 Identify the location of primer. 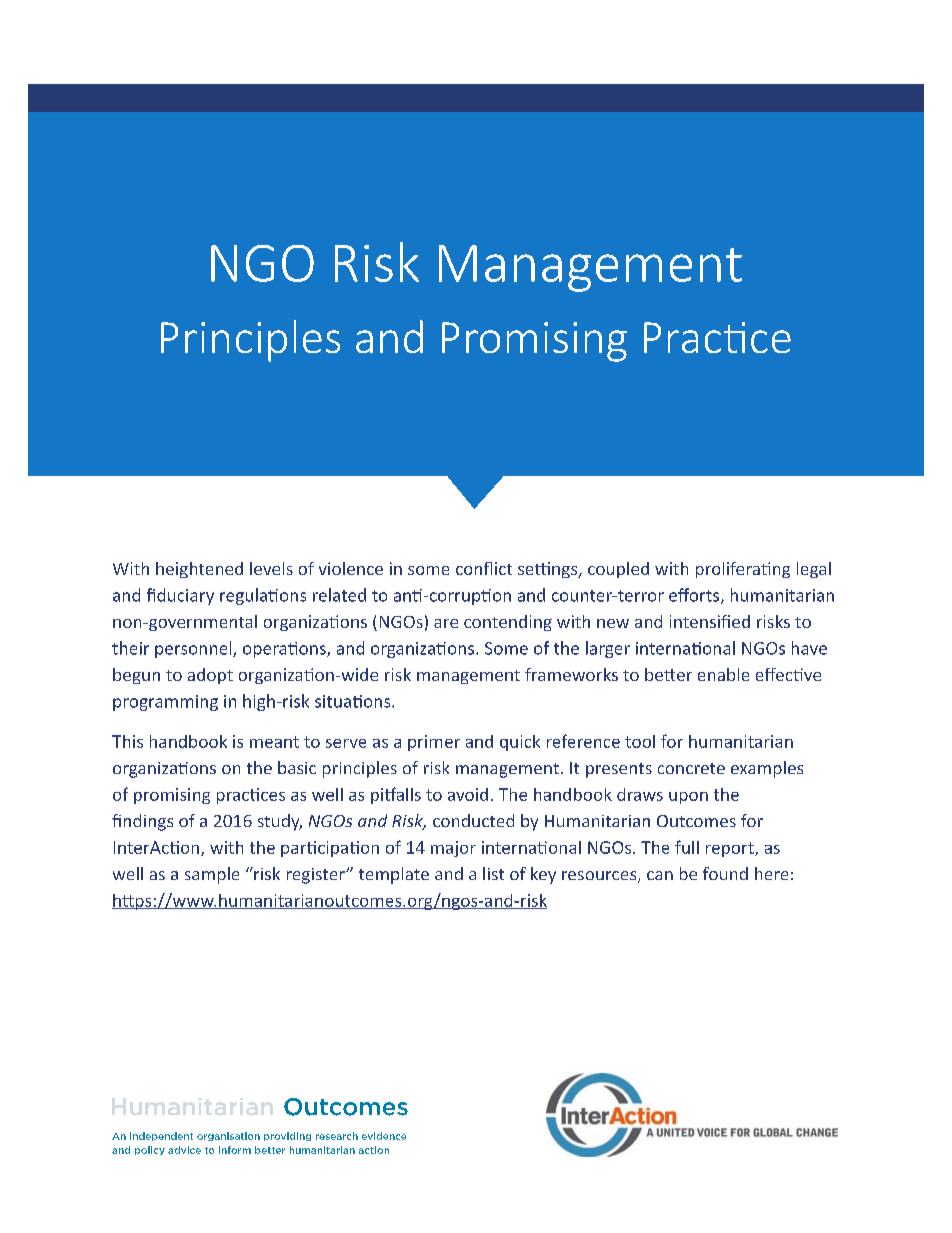
(434, 743).
